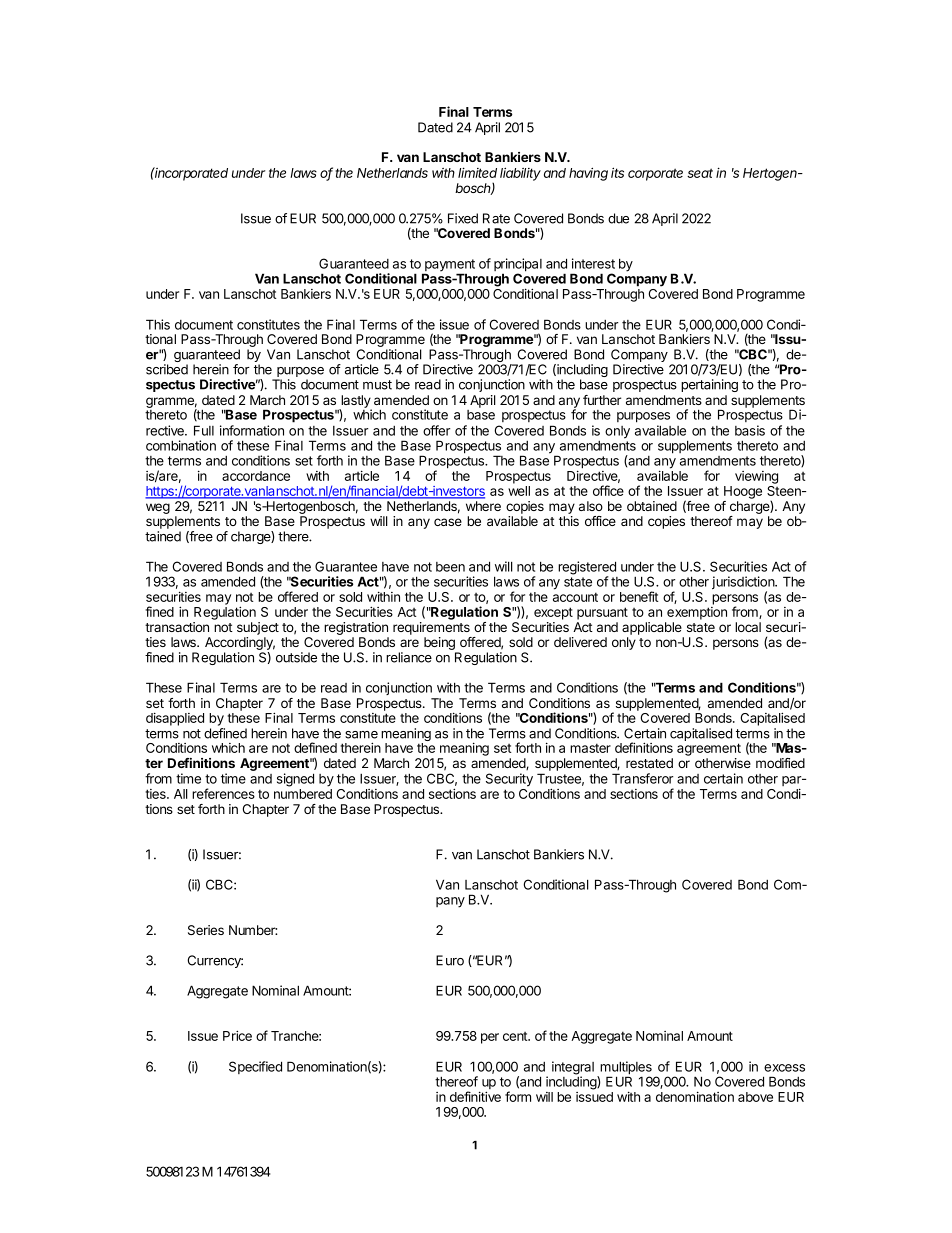  Describe the element at coordinates (223, 793) in the screenshot. I see `references` at that location.
